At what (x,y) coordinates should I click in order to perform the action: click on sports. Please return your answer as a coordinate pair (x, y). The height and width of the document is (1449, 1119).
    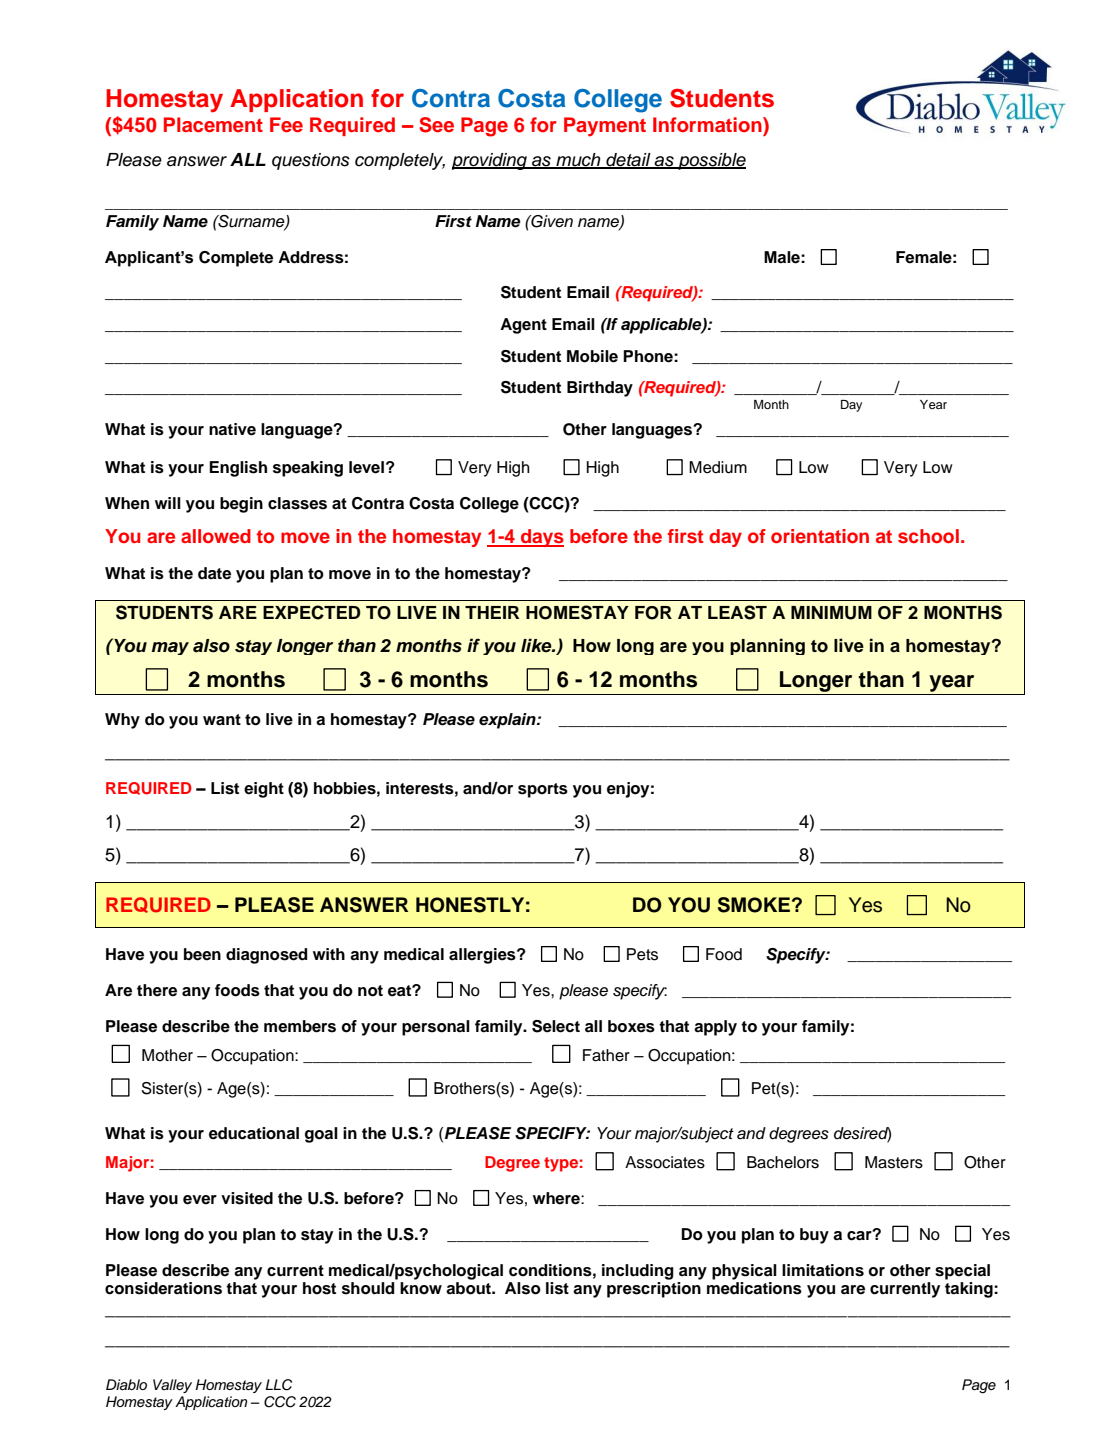
    Looking at the image, I should click on (543, 790).
